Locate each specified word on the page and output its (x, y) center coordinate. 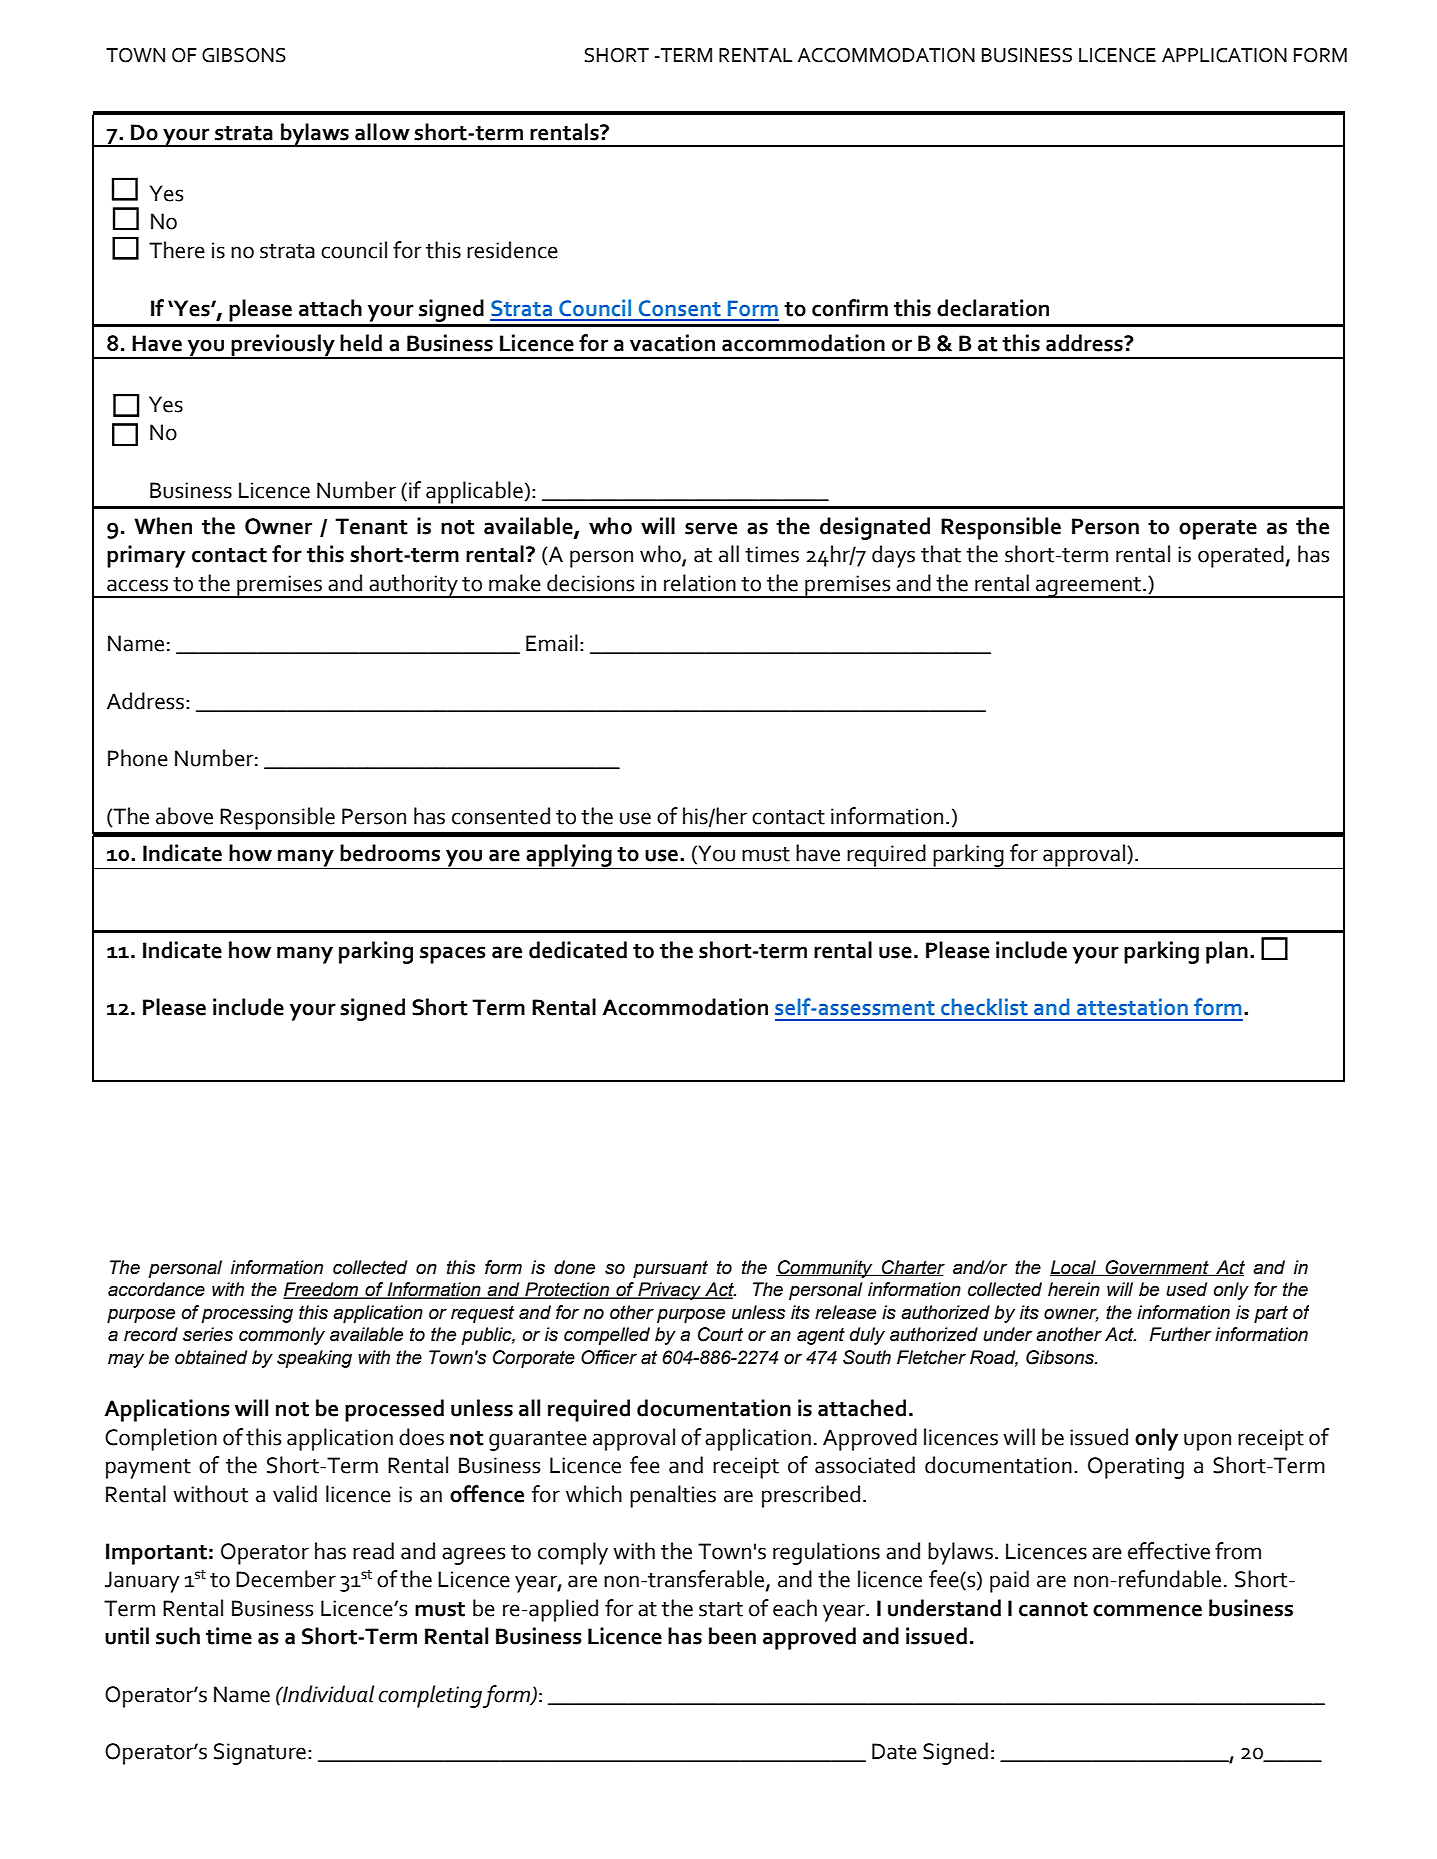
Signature (260, 1754)
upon (1207, 1442)
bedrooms (390, 853)
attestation (1132, 1007)
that (941, 554)
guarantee (538, 1441)
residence (512, 250)
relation (700, 583)
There (177, 250)
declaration (993, 308)
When (163, 526)
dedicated (578, 950)
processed (394, 1410)
